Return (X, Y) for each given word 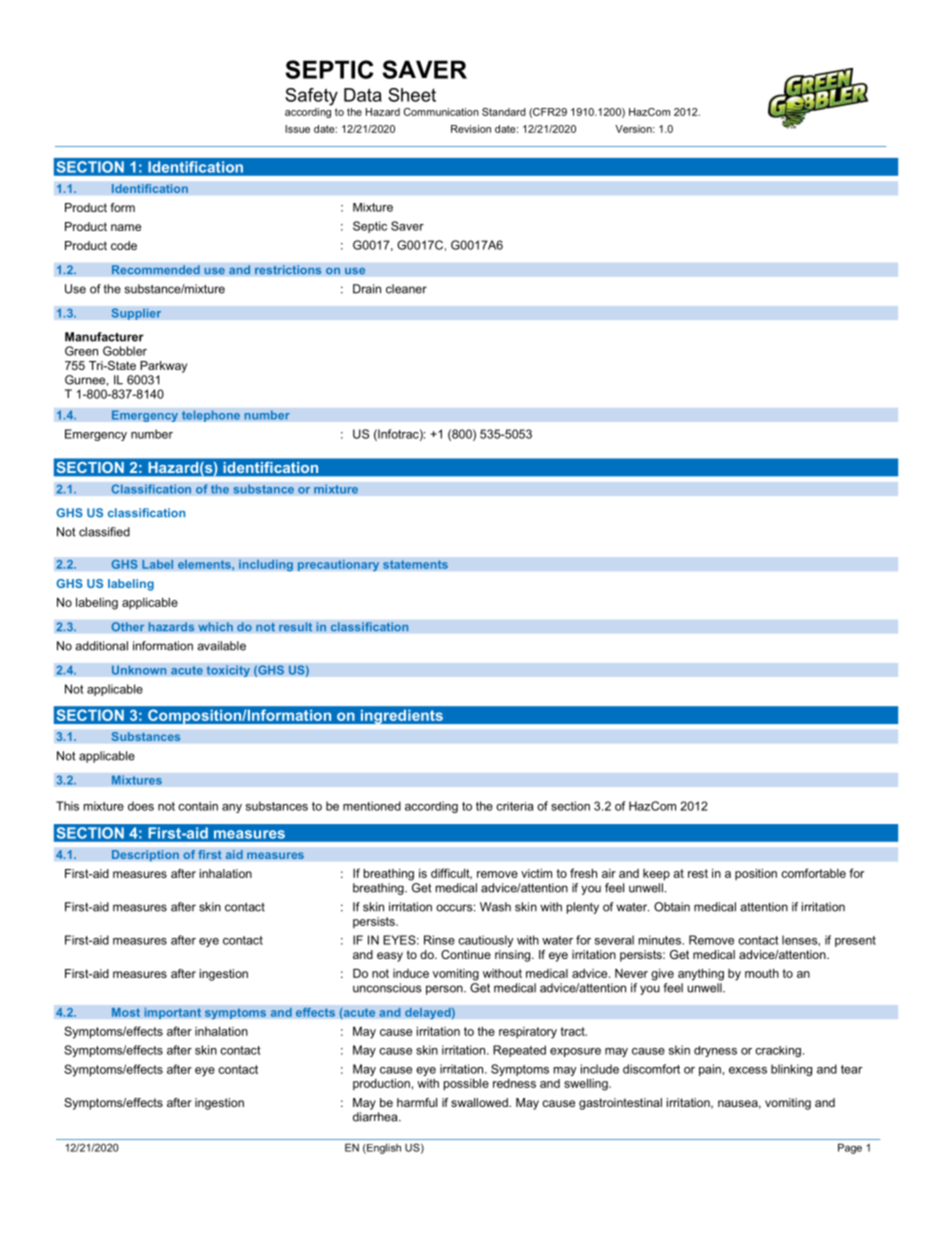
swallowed (480, 1102)
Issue (297, 129)
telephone (211, 416)
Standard (504, 112)
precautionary (338, 565)
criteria (514, 806)
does (141, 806)
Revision (471, 129)
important (172, 1013)
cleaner (406, 289)
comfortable (813, 873)
